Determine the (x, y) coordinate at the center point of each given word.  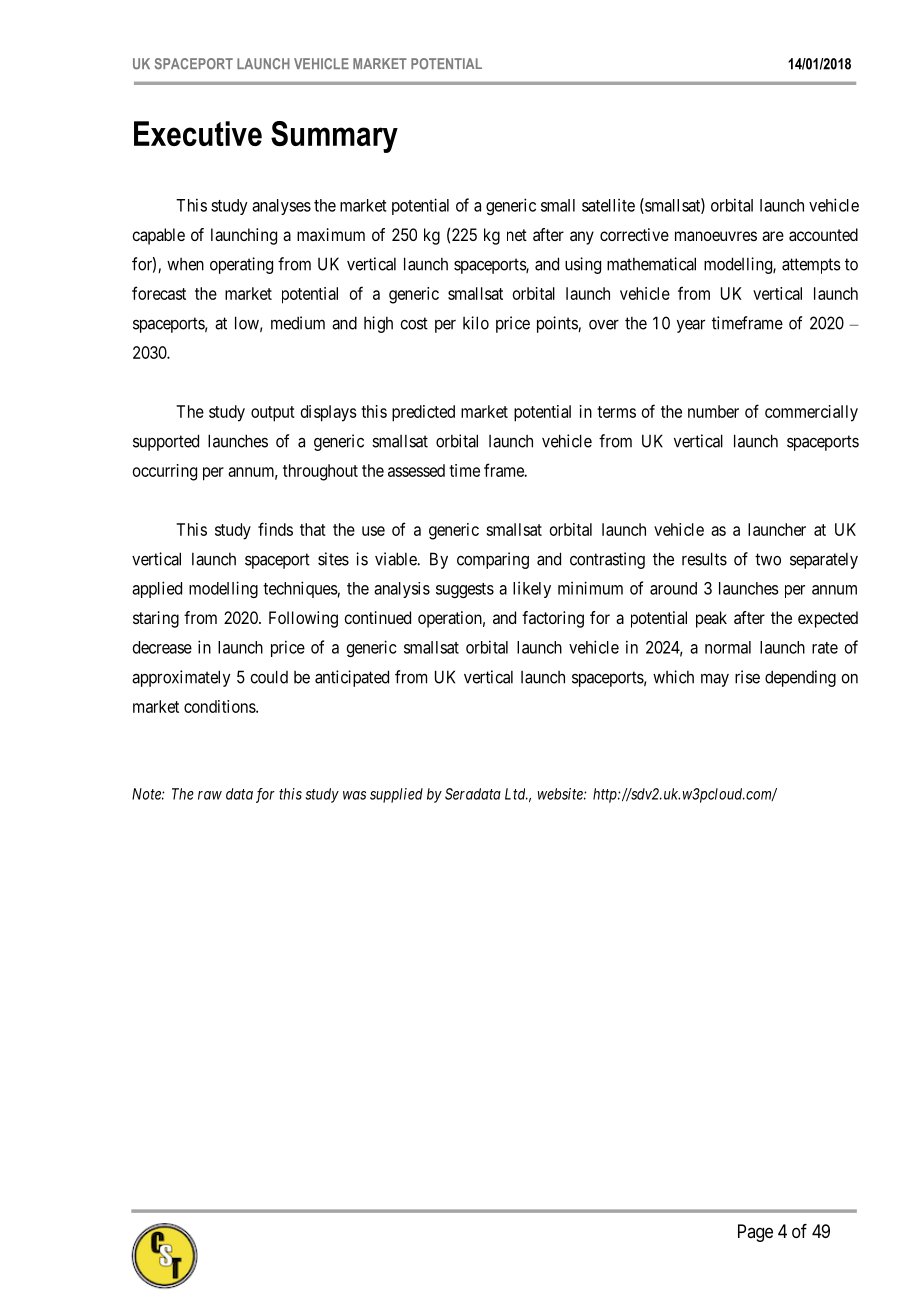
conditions (220, 706)
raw (210, 795)
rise (747, 677)
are (773, 236)
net (517, 235)
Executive (198, 133)
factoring (553, 619)
